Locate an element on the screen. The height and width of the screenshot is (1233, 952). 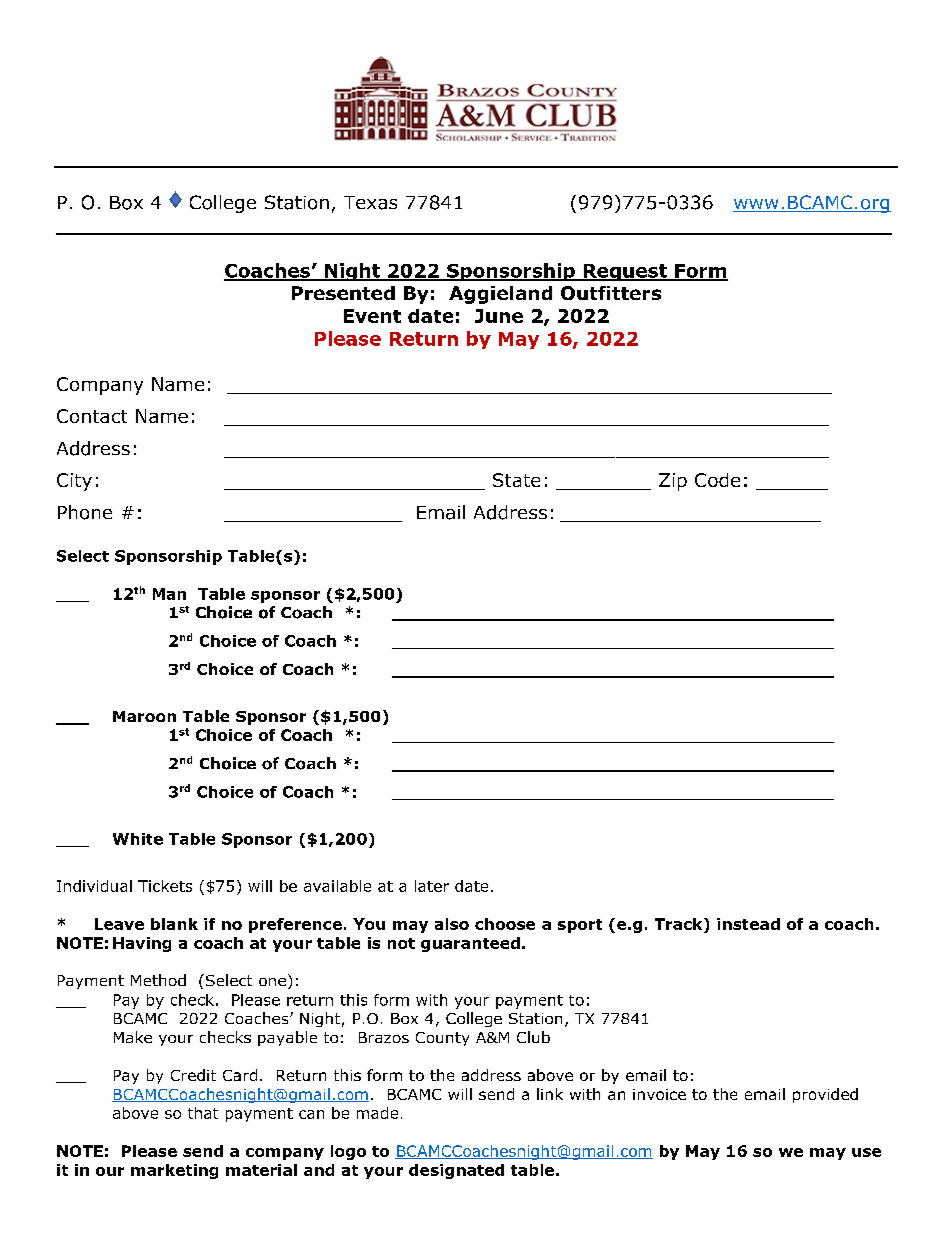
State is located at coordinates (516, 480).
